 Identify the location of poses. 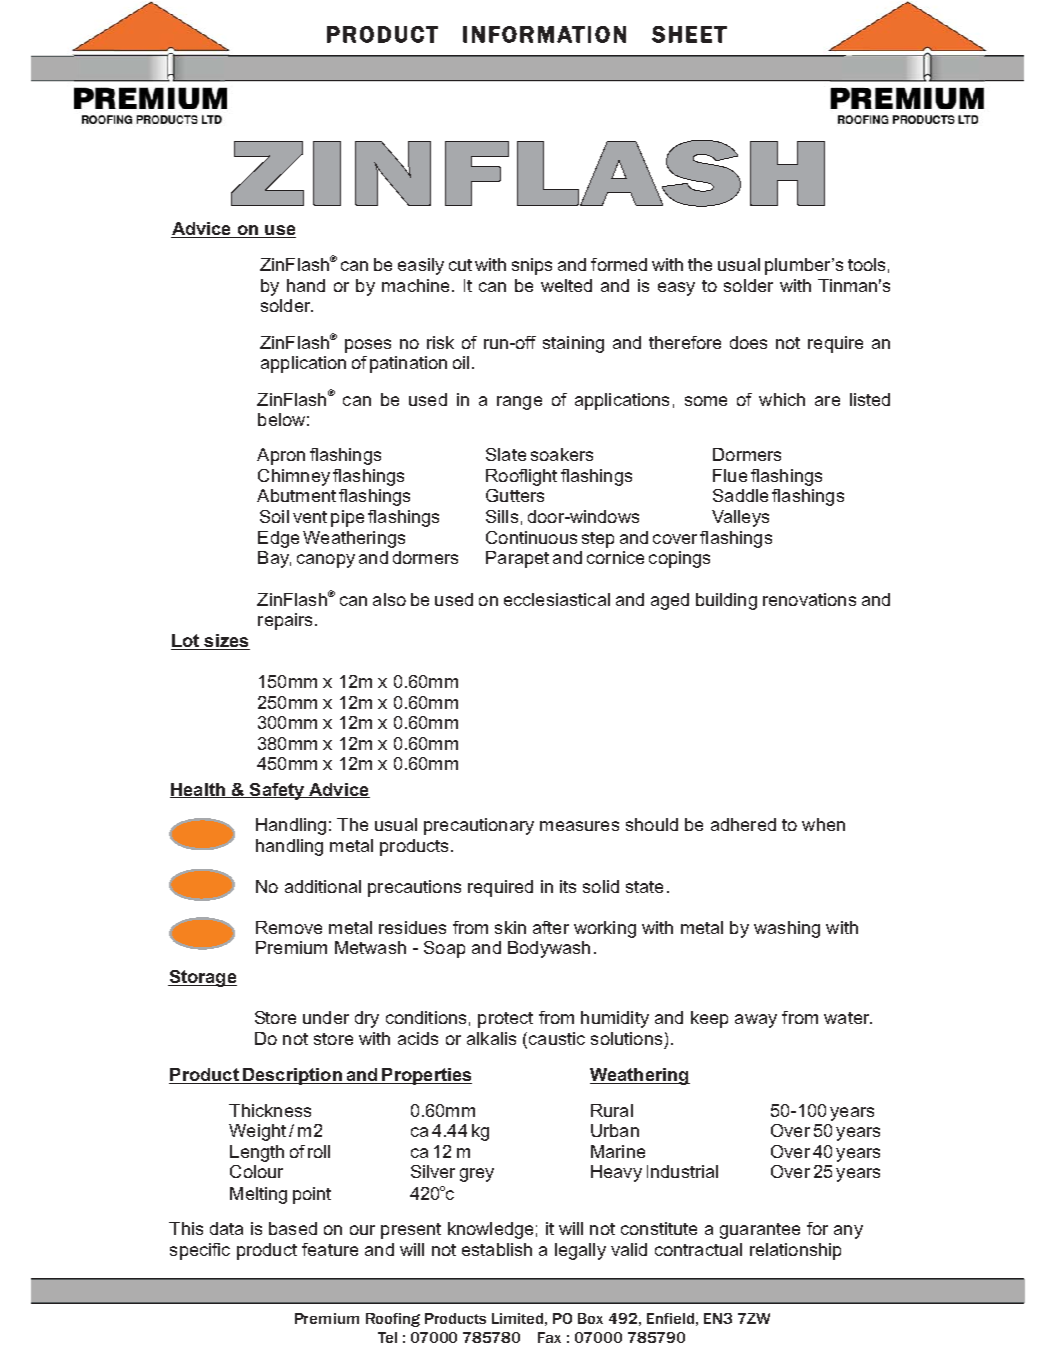
(368, 346).
